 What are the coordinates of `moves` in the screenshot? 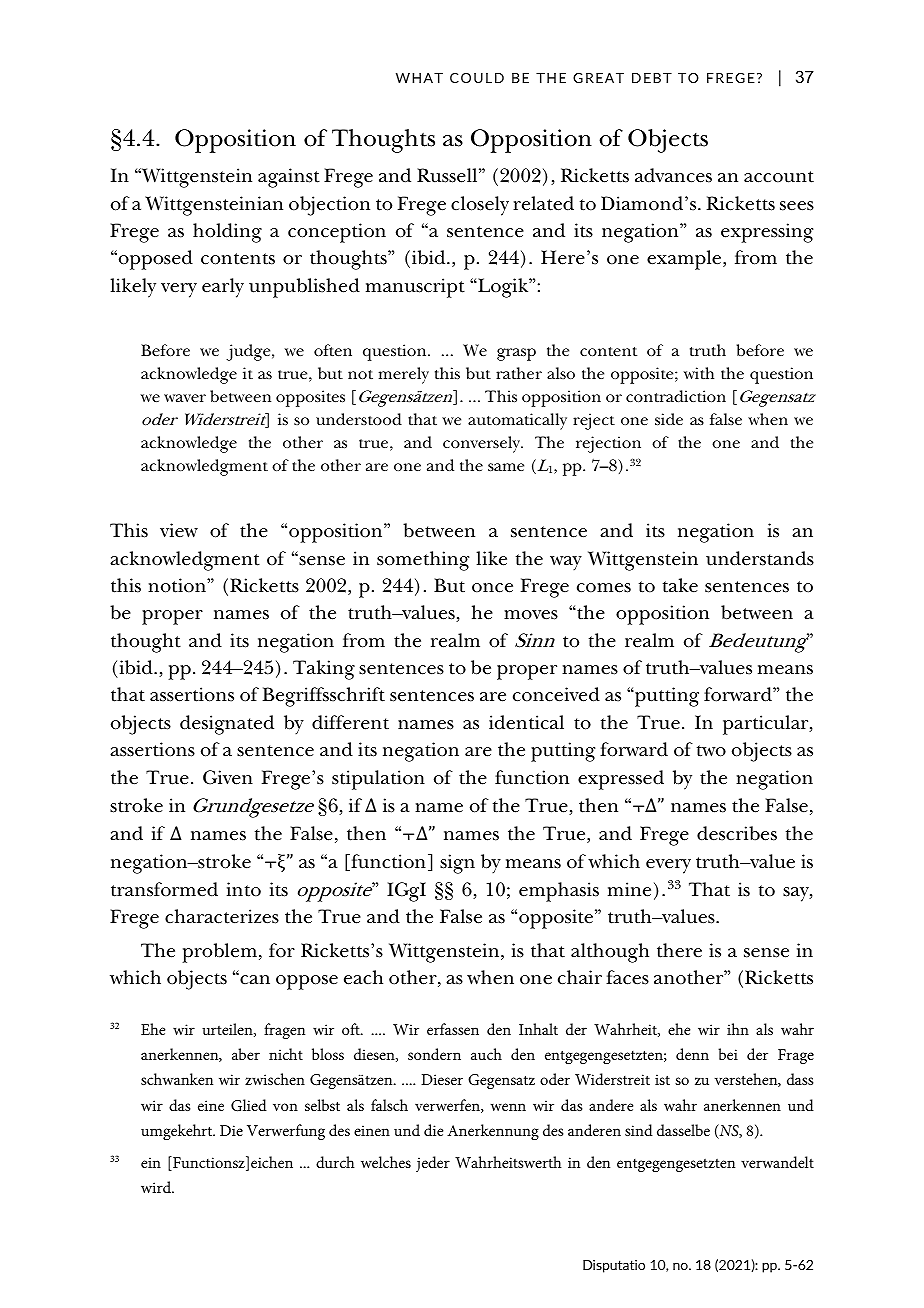 It's located at (531, 615).
